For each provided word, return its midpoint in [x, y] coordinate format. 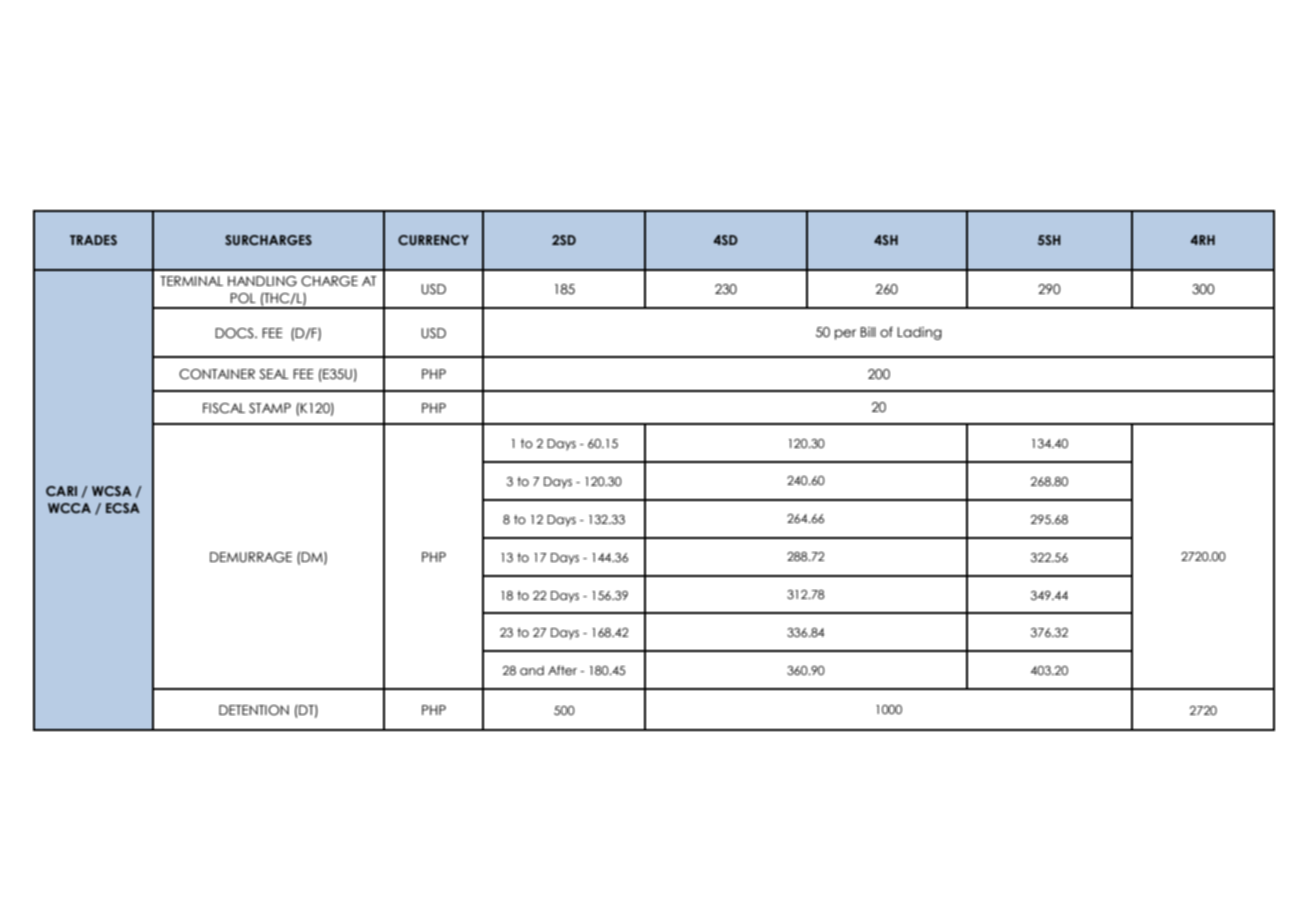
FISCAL [224, 408]
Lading [919, 333]
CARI [61, 491]
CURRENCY [433, 240]
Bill [868, 332]
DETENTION [254, 710]
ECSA [123, 508]
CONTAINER [217, 374]
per [845, 334]
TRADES [93, 240]
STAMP [270, 408]
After [562, 670]
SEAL [274, 374]
